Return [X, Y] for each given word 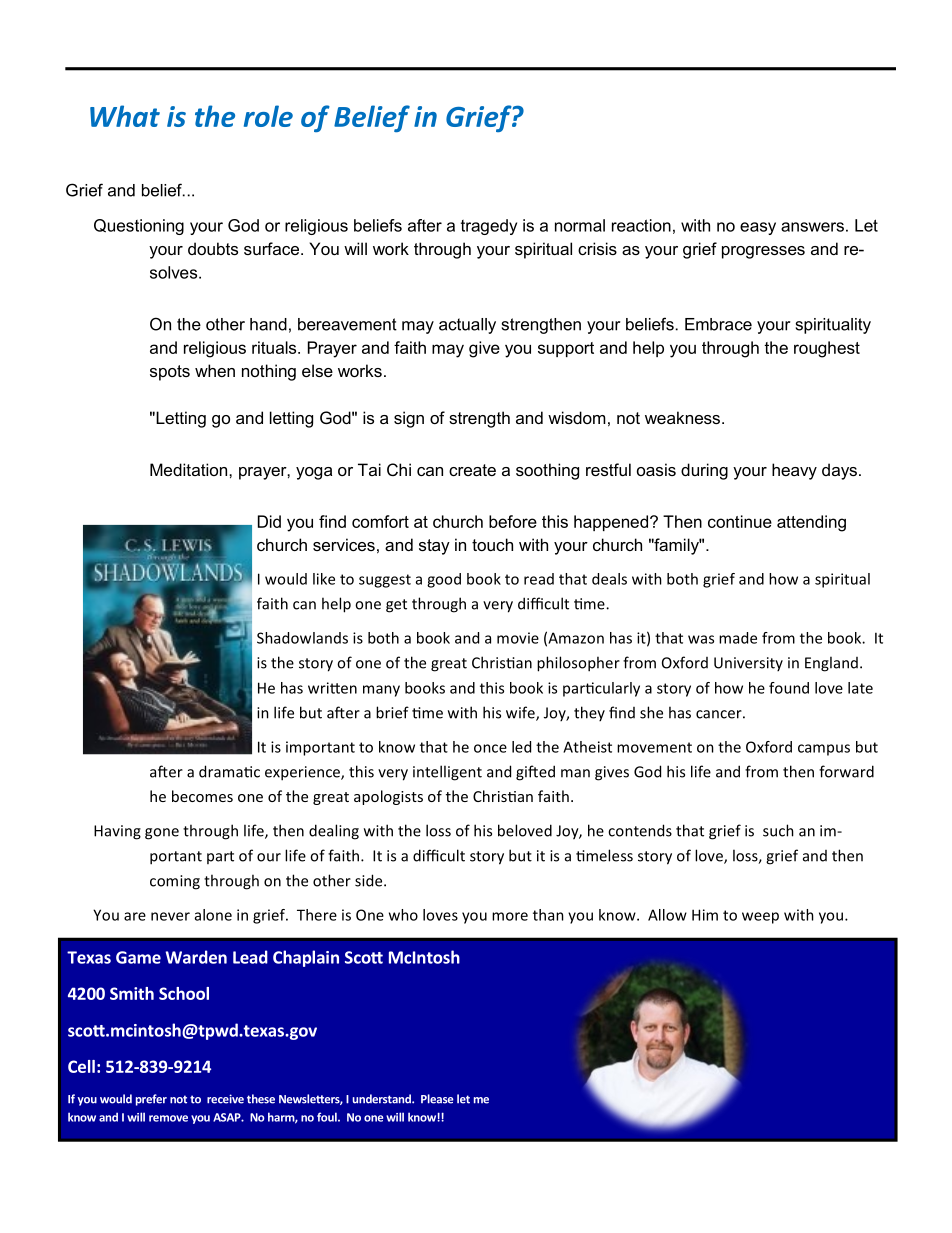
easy [758, 228]
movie [518, 638]
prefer [151, 1100]
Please [437, 1099]
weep [760, 918]
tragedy [489, 227]
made [738, 638]
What [125, 116]
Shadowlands [302, 638]
